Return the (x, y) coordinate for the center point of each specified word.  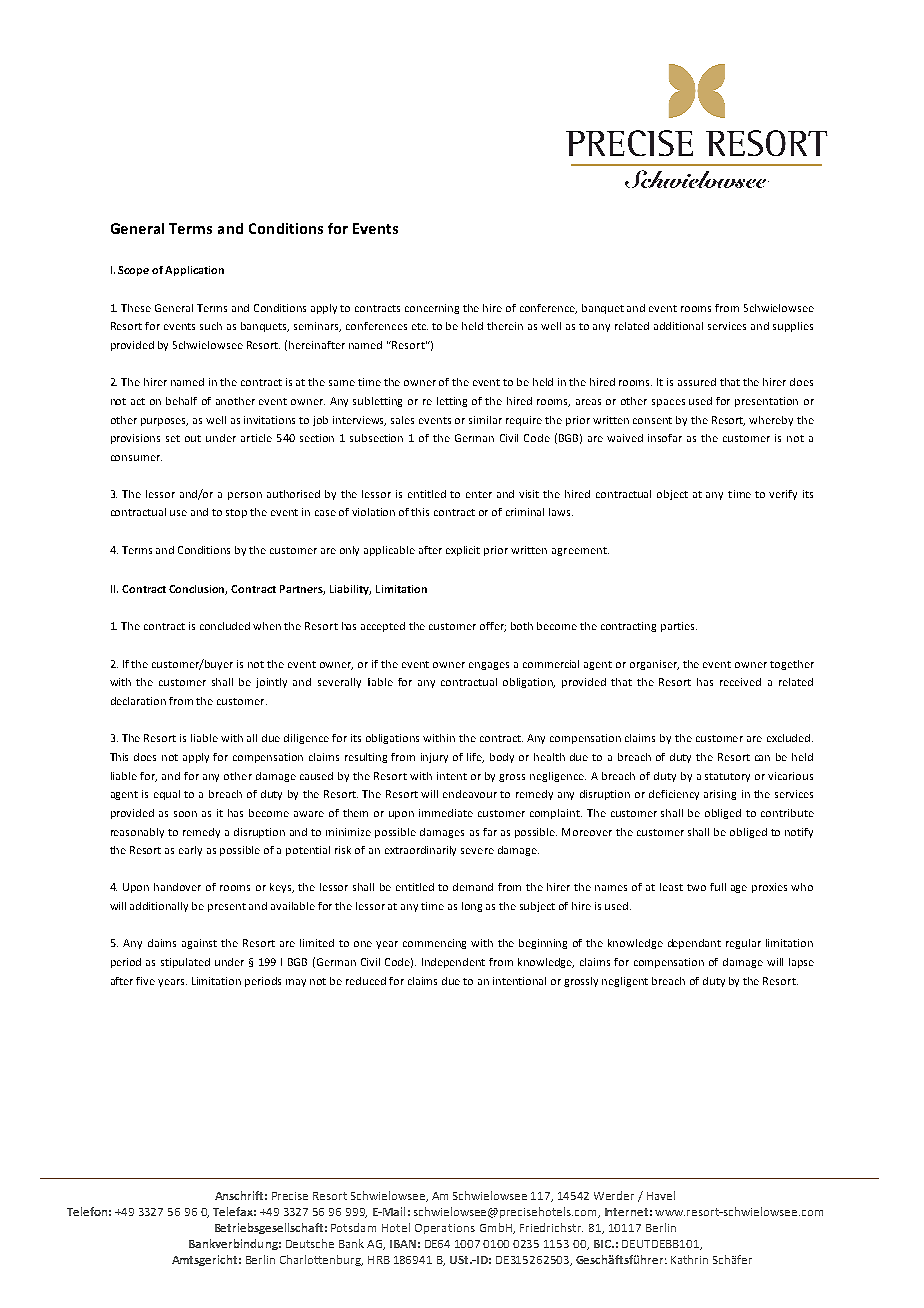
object (672, 495)
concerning (432, 309)
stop (236, 513)
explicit (463, 551)
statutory (727, 777)
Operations (445, 1229)
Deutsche (310, 1243)
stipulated (185, 963)
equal (167, 795)
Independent (453, 963)
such (211, 326)
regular (743, 944)
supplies (793, 327)
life (475, 758)
